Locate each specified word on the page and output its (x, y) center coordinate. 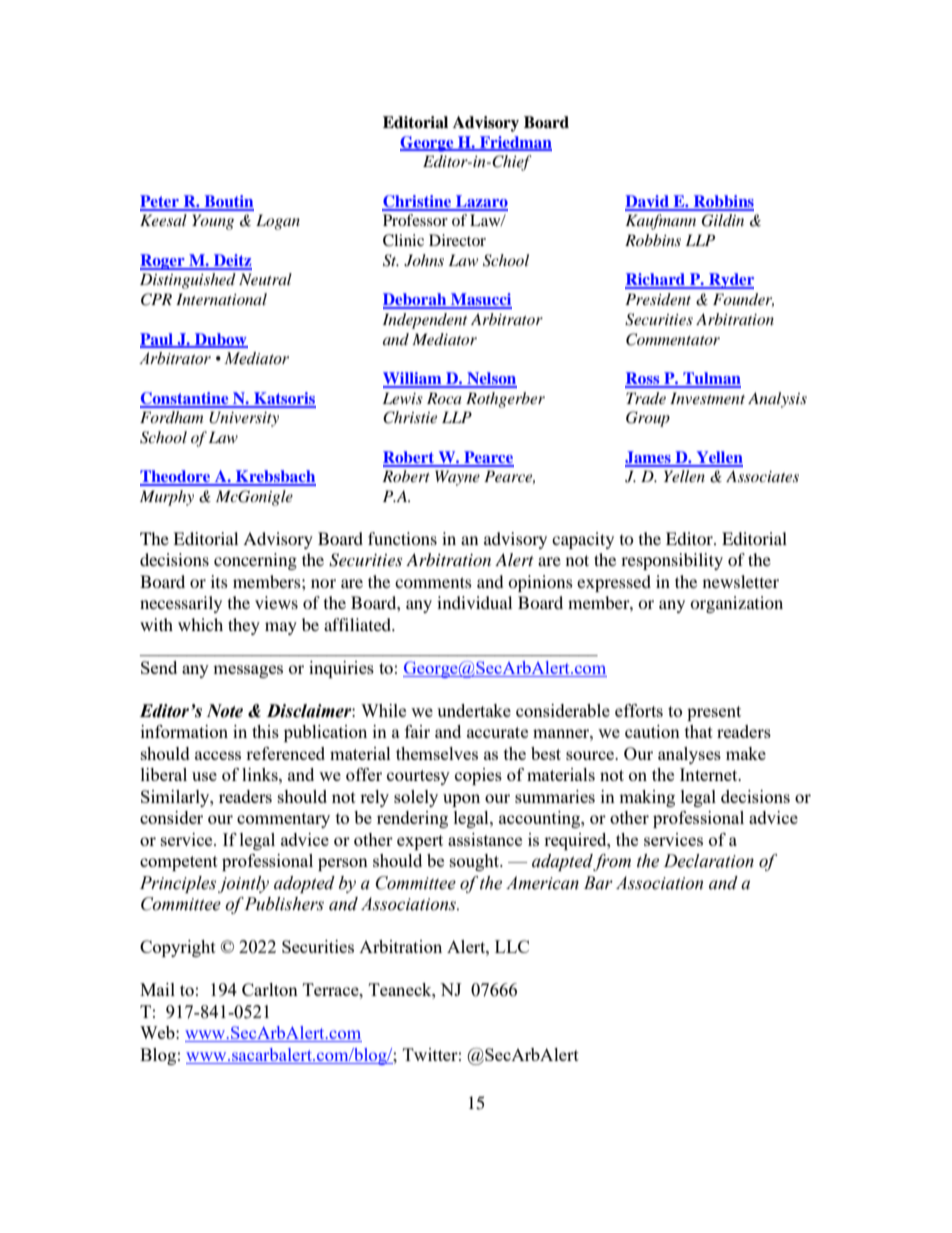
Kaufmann (660, 222)
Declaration (709, 861)
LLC (512, 946)
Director (457, 240)
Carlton (270, 989)
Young (213, 222)
